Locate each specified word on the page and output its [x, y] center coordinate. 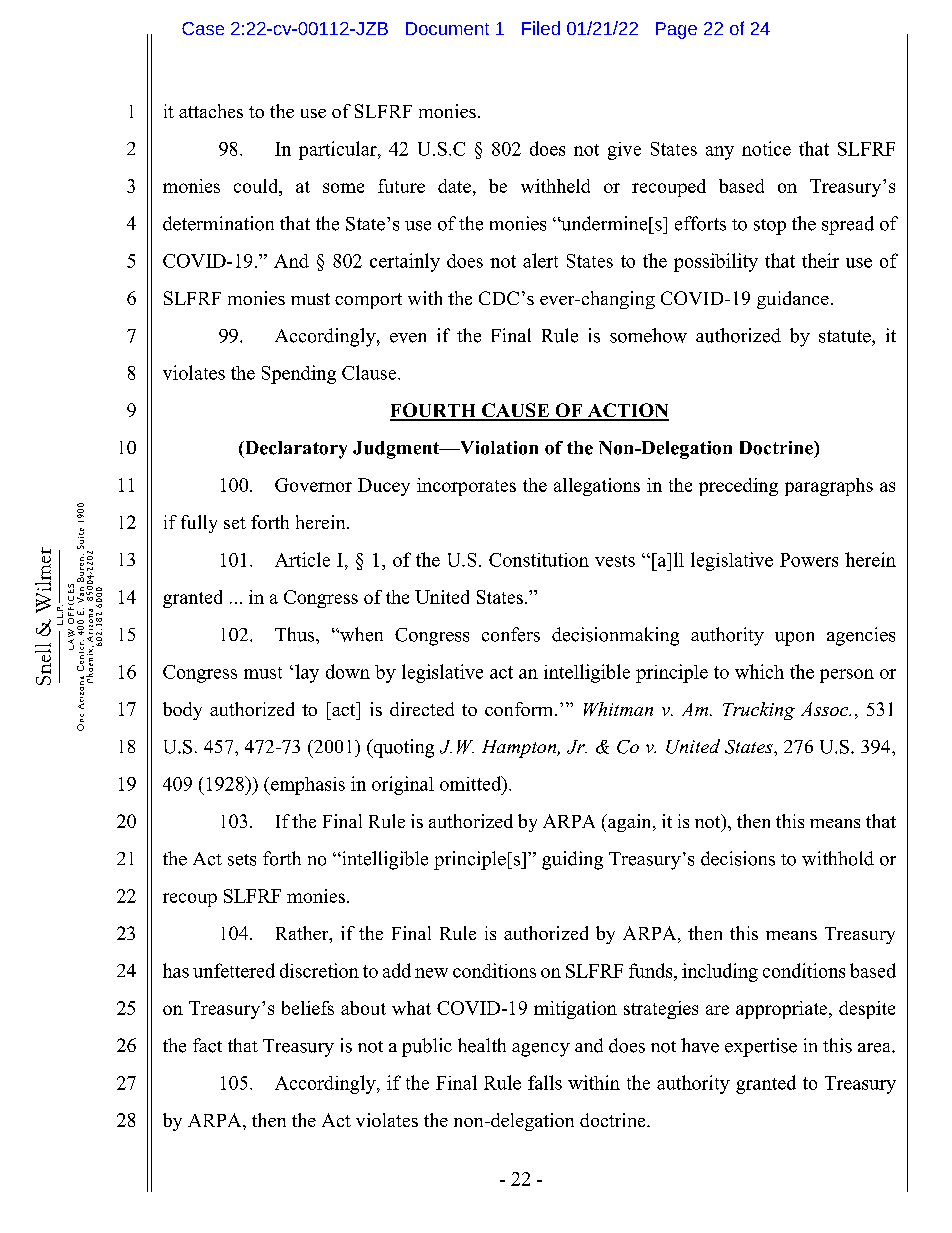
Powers [809, 560]
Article [302, 559]
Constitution [539, 560]
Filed [541, 28]
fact [207, 1045]
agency [541, 1050]
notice [766, 148]
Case [203, 28]
